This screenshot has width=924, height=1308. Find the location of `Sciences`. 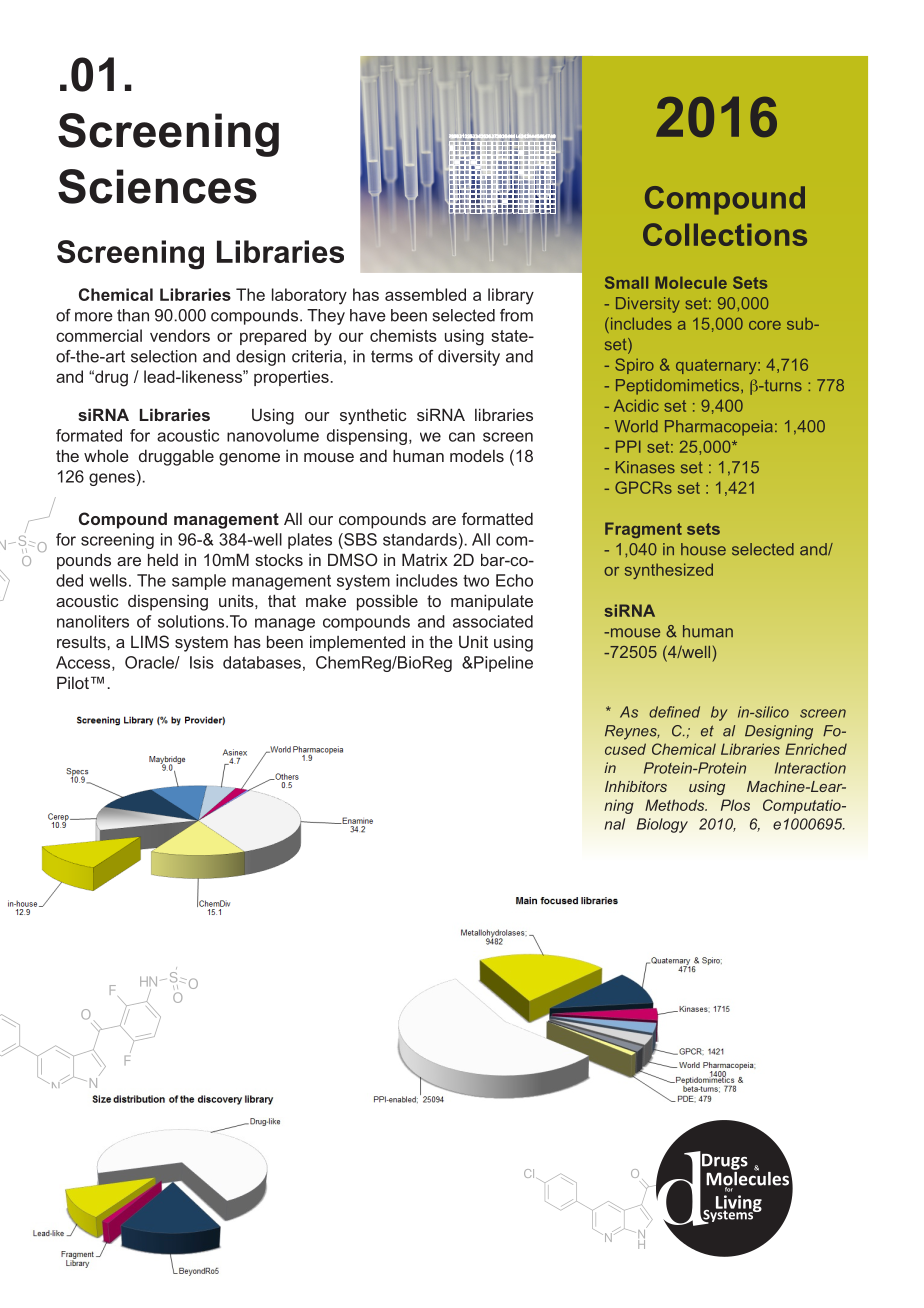

Sciences is located at coordinates (157, 186).
